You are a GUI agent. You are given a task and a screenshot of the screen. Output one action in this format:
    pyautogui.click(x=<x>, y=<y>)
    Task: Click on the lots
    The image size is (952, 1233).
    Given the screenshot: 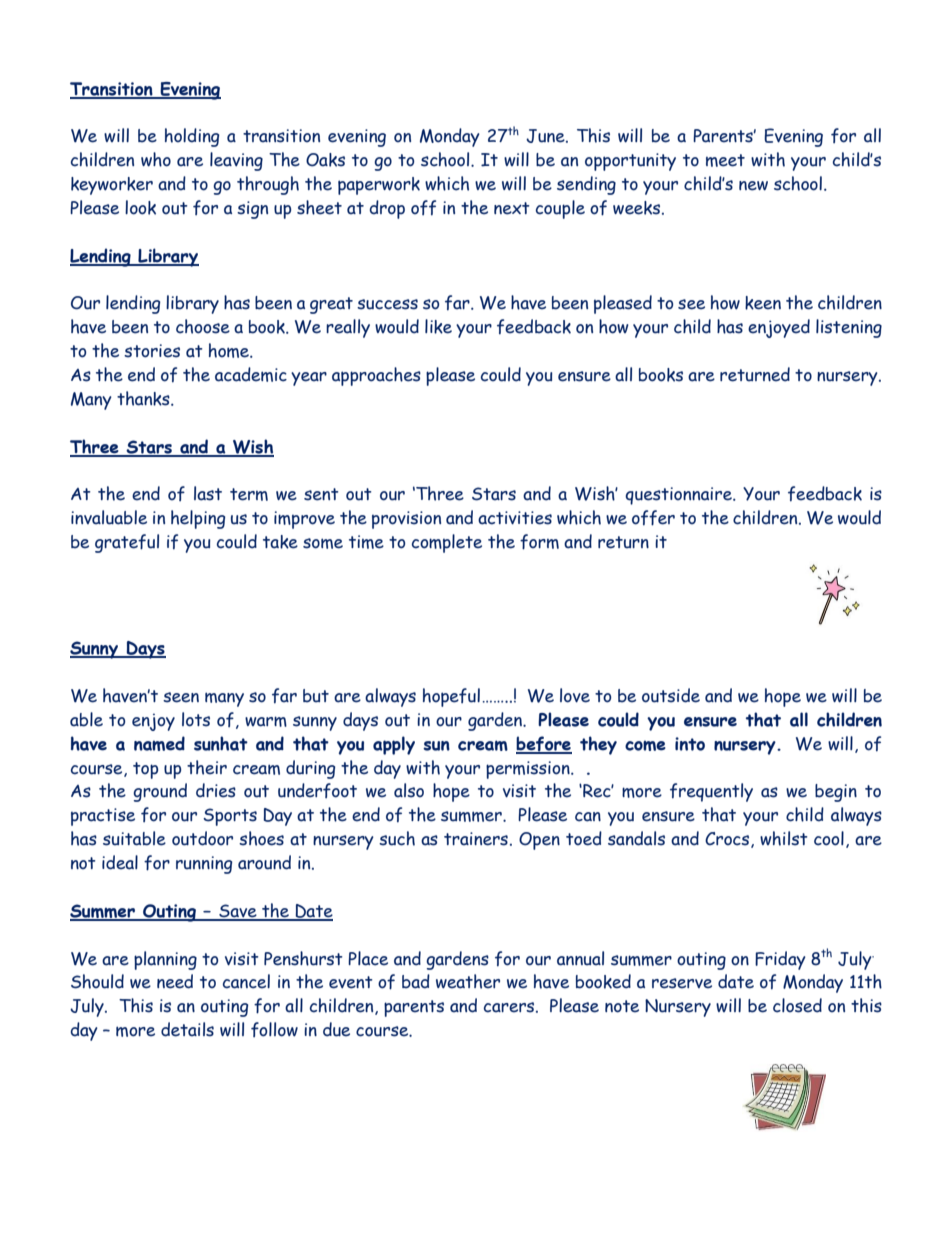 What is the action you would take?
    pyautogui.click(x=196, y=719)
